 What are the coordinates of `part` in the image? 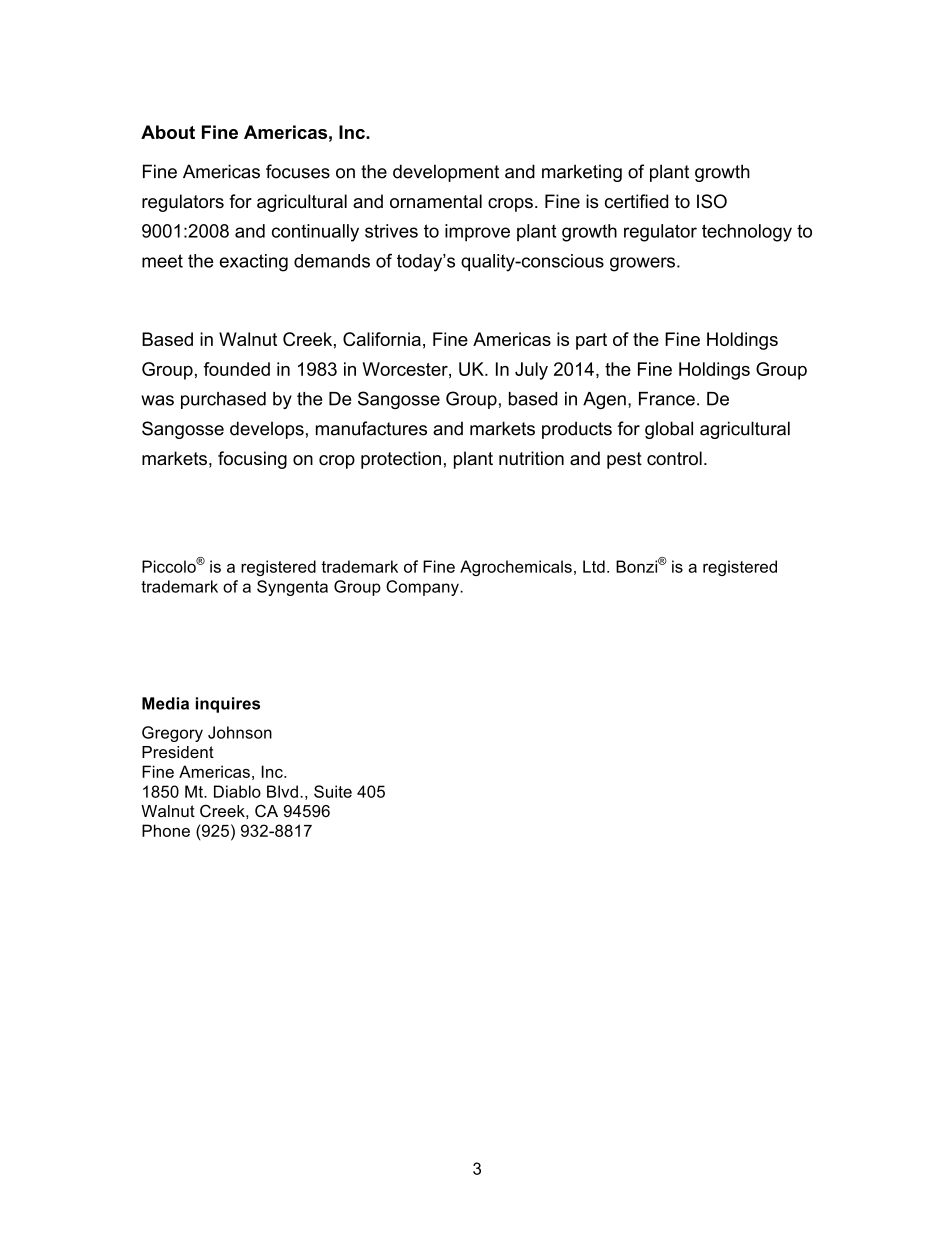 It's located at (591, 341).
